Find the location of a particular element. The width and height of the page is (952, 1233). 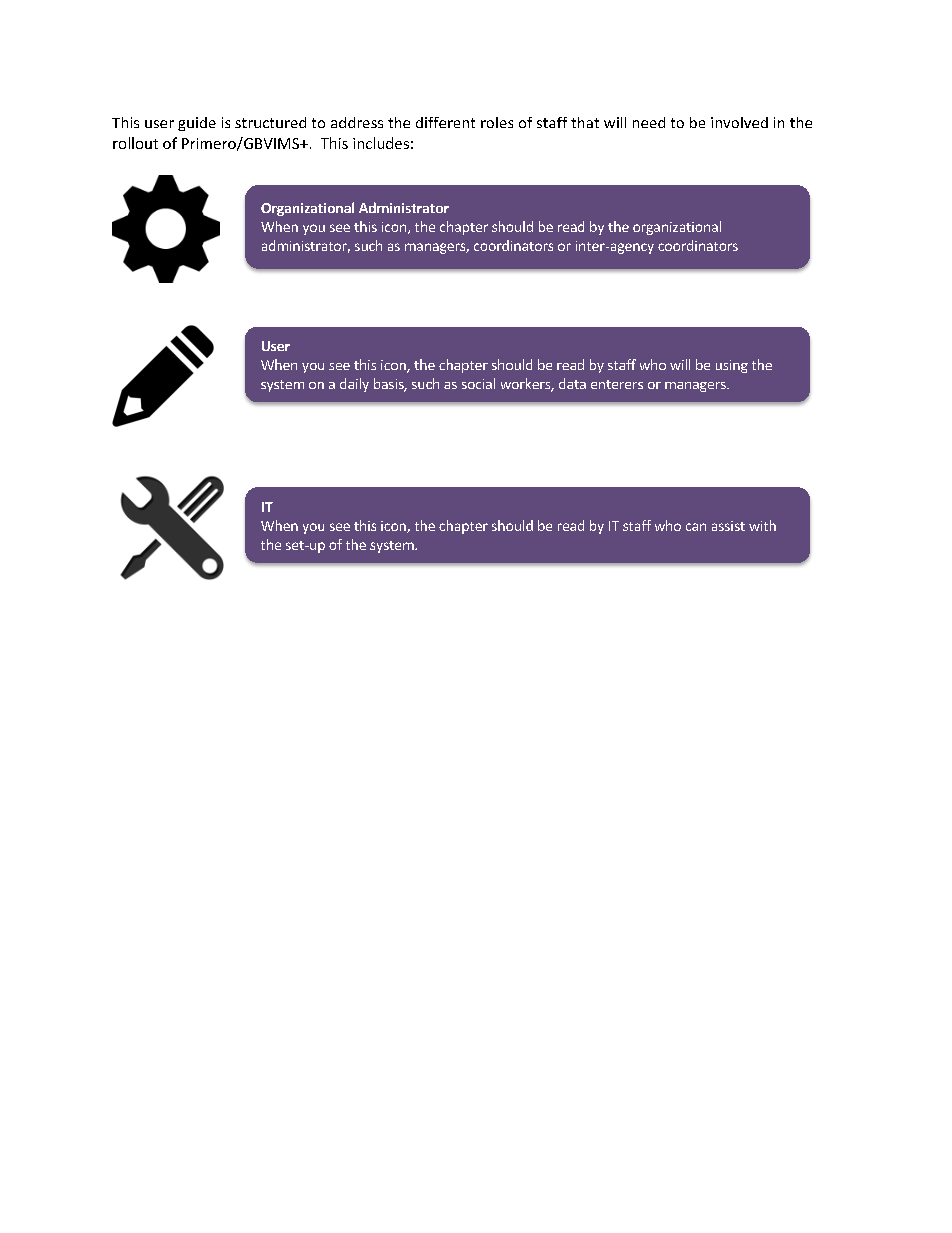

can is located at coordinates (696, 527).
